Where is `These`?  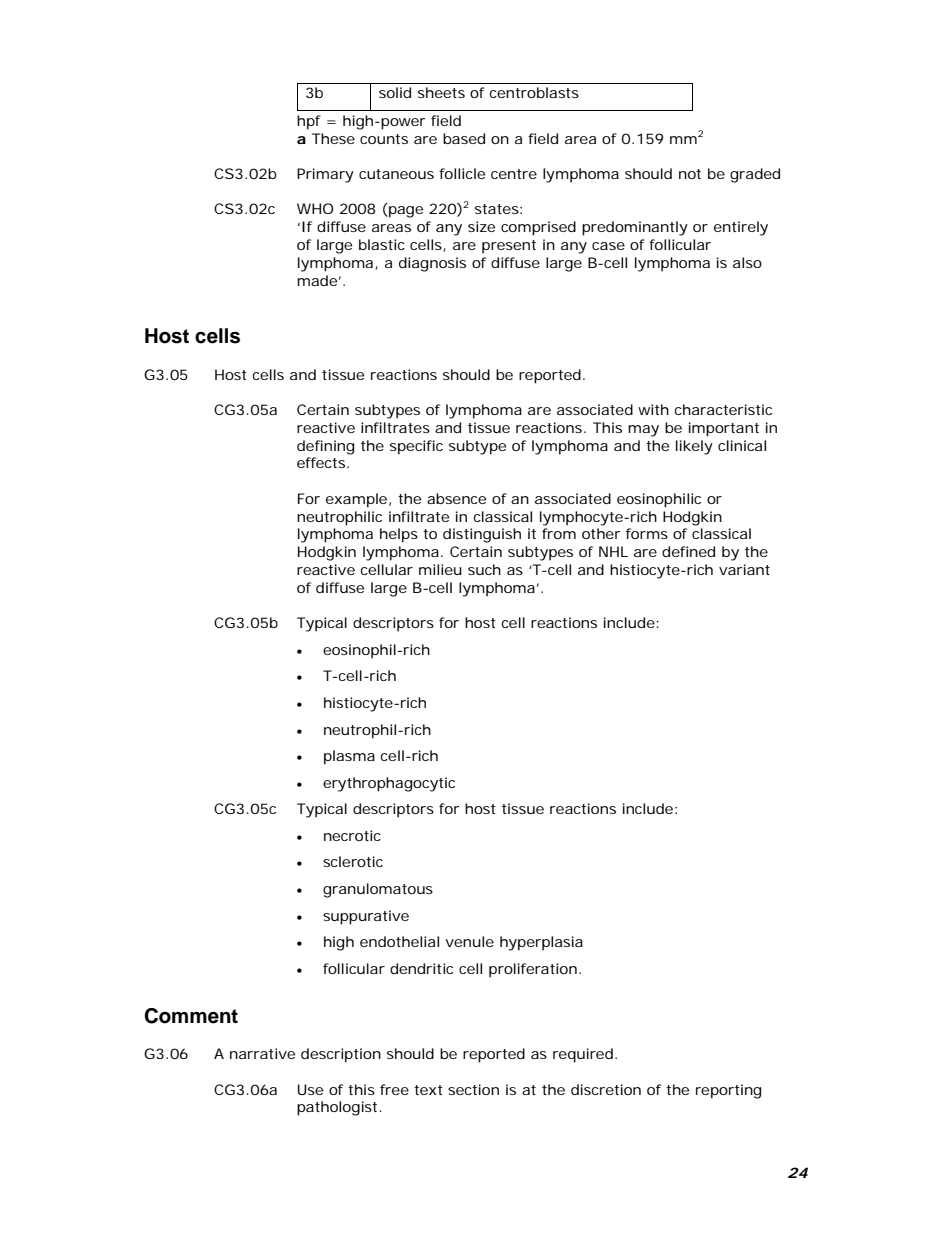
These is located at coordinates (333, 138).
